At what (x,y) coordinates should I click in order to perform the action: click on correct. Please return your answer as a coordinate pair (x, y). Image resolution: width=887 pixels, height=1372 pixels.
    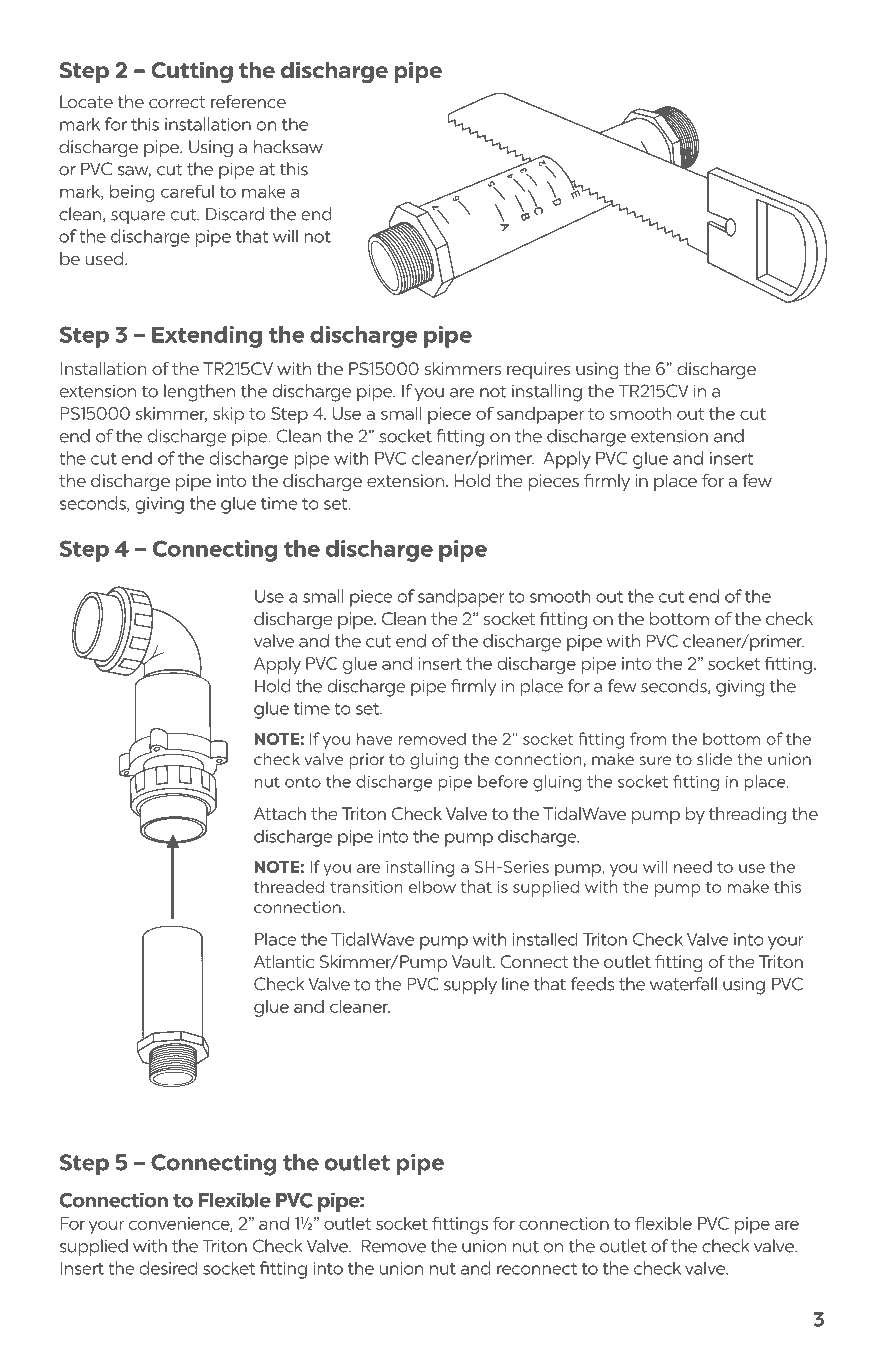
    Looking at the image, I should click on (177, 102).
